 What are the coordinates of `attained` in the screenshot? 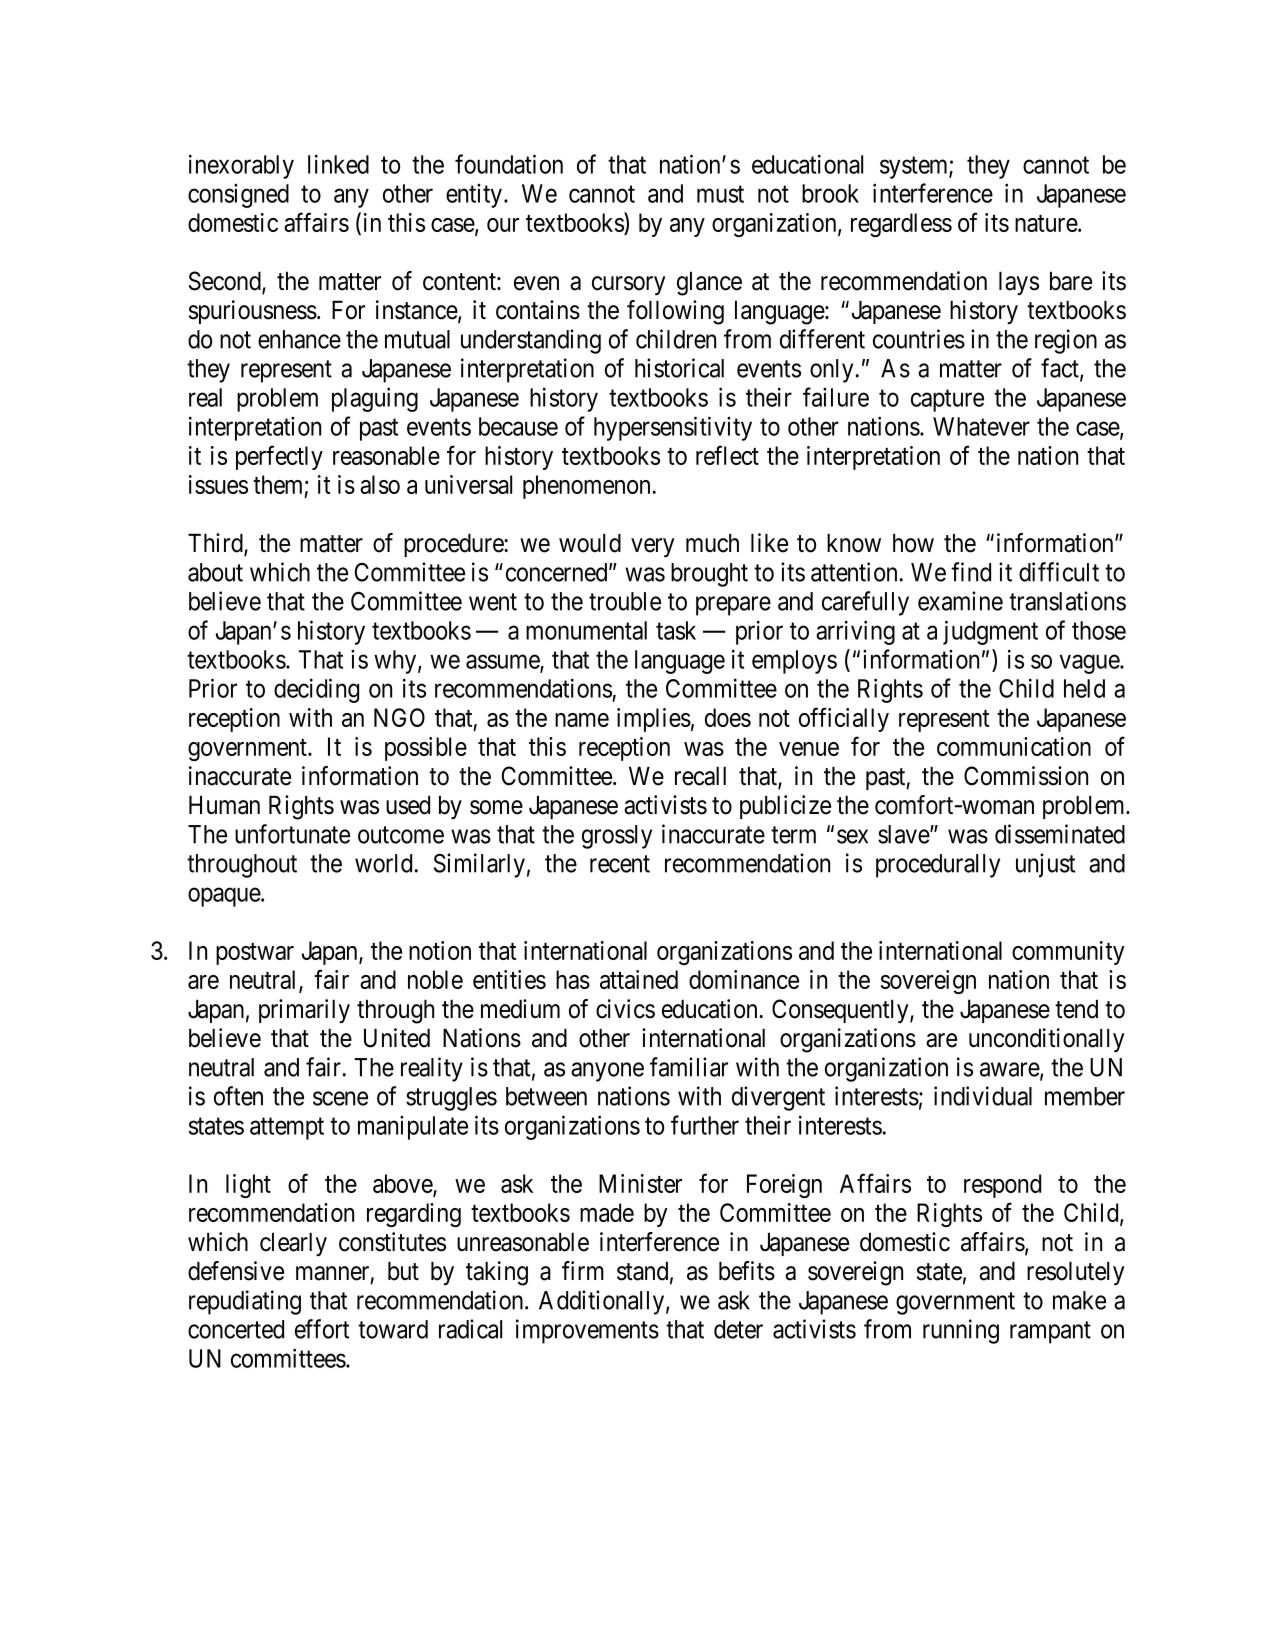 It's located at (639, 979).
